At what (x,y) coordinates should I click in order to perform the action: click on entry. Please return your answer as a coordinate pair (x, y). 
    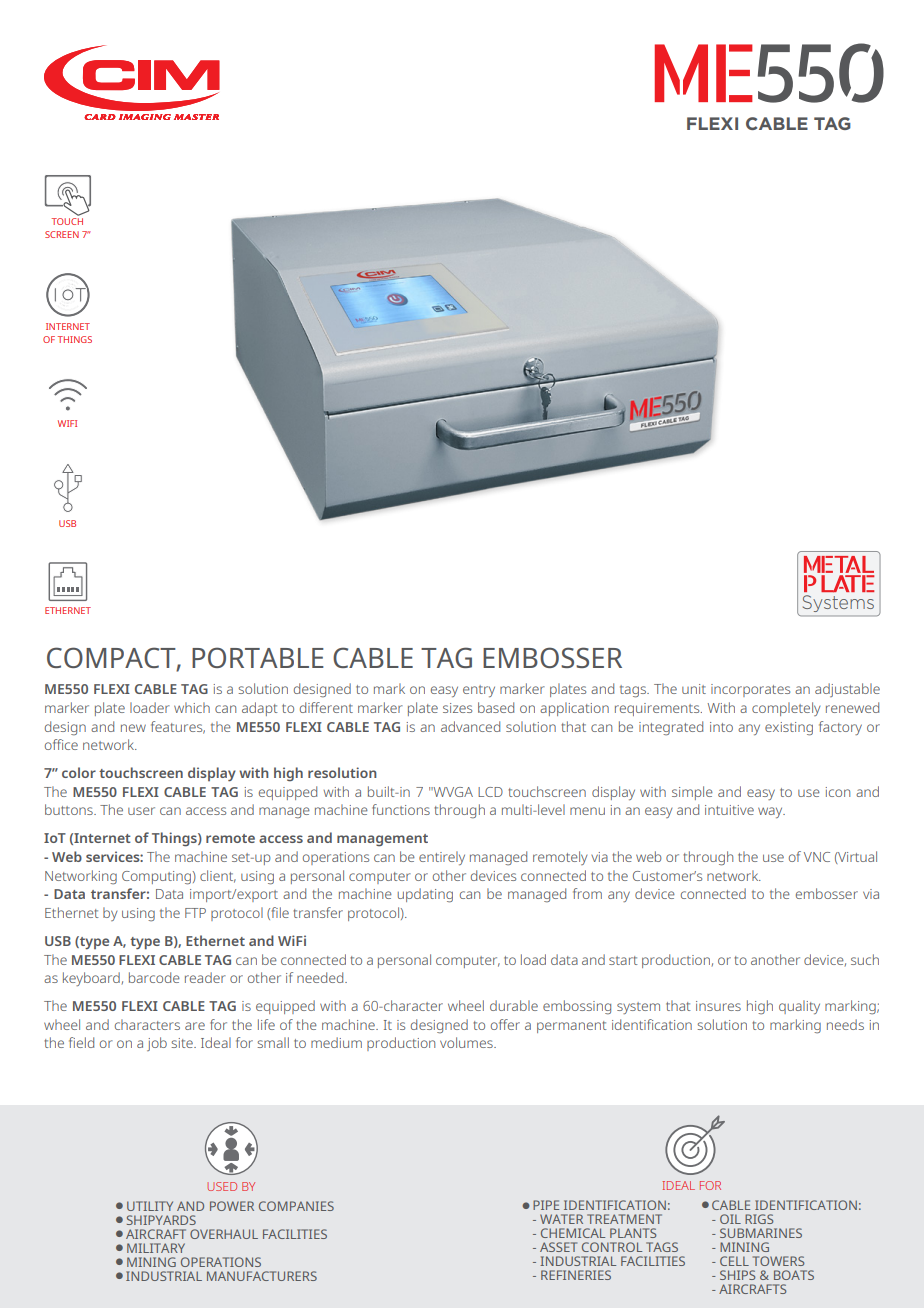
    Looking at the image, I should click on (479, 691).
